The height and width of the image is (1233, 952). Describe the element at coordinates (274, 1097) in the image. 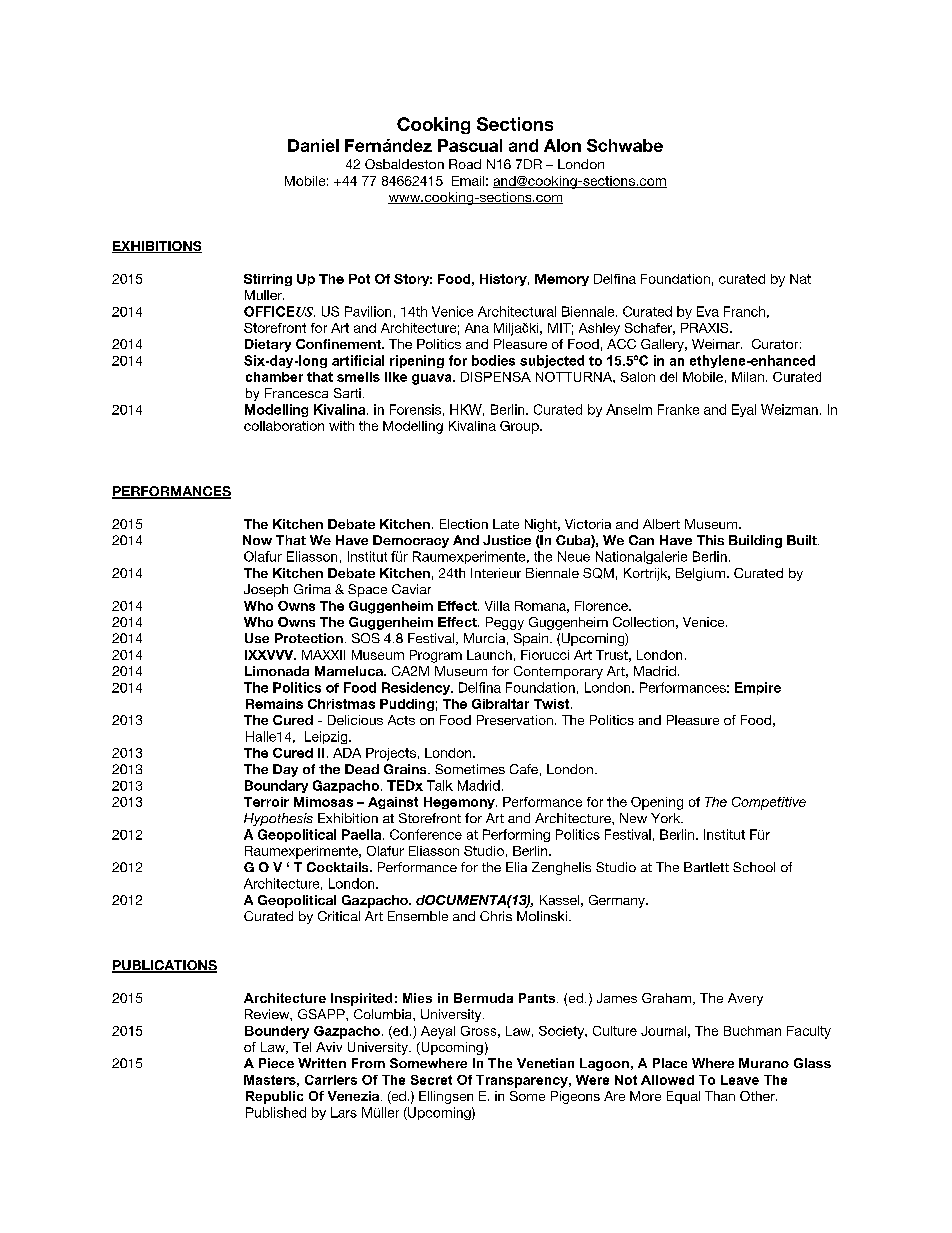

I see `Republic` at that location.
